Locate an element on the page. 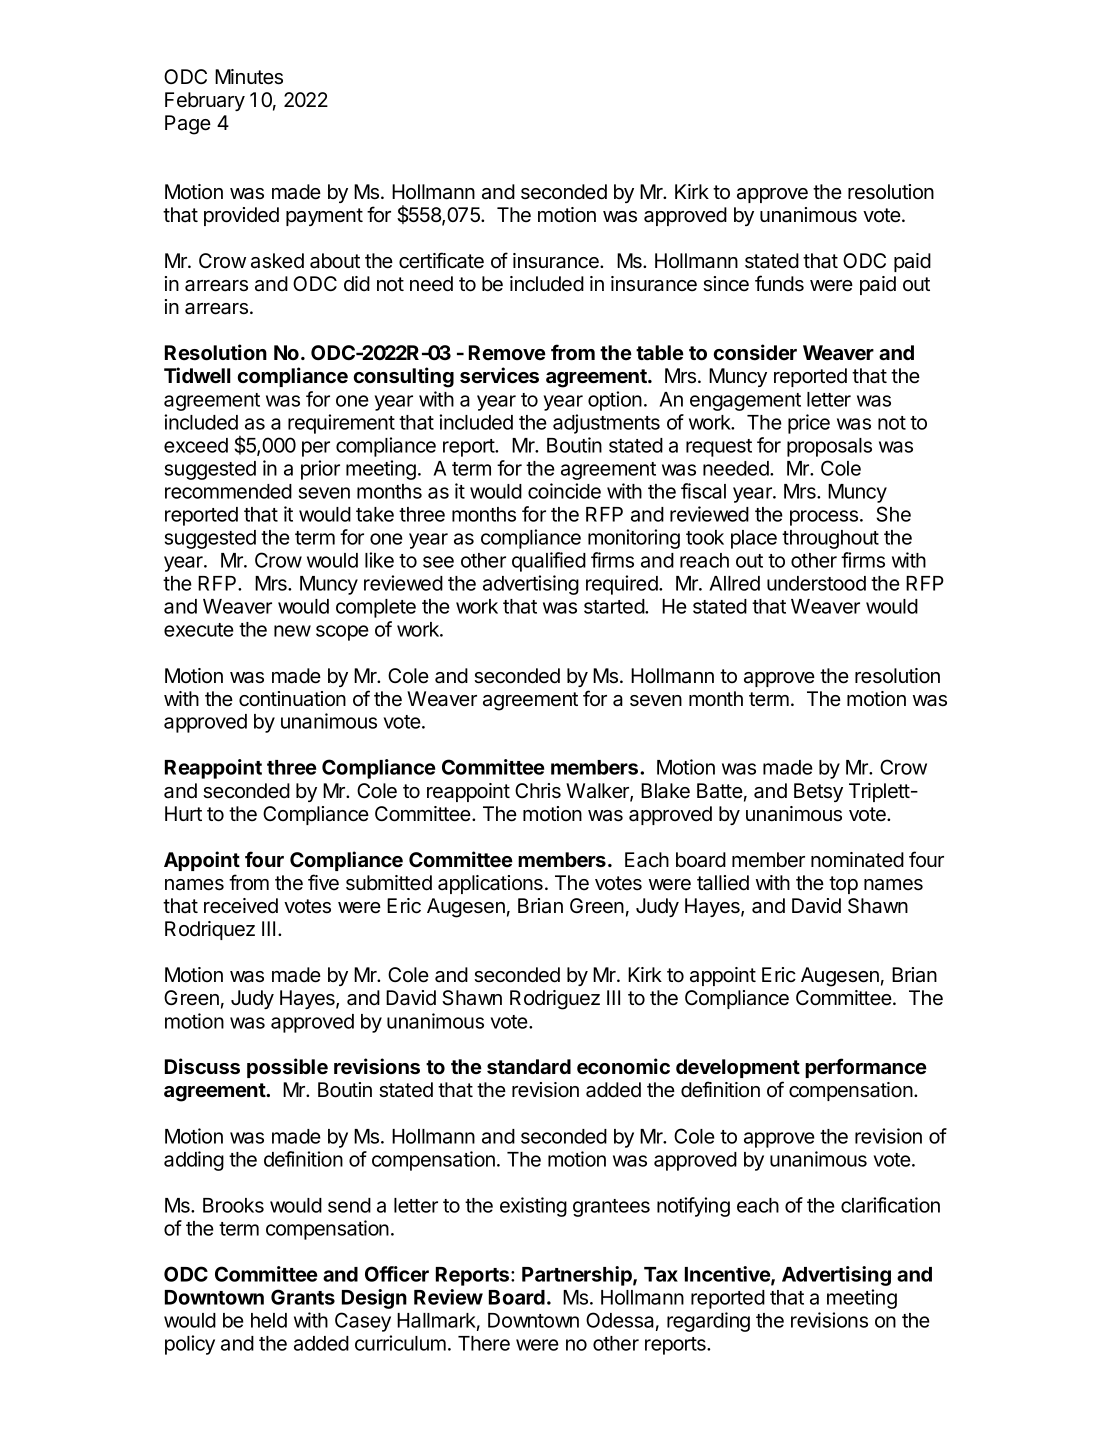  top is located at coordinates (843, 885).
